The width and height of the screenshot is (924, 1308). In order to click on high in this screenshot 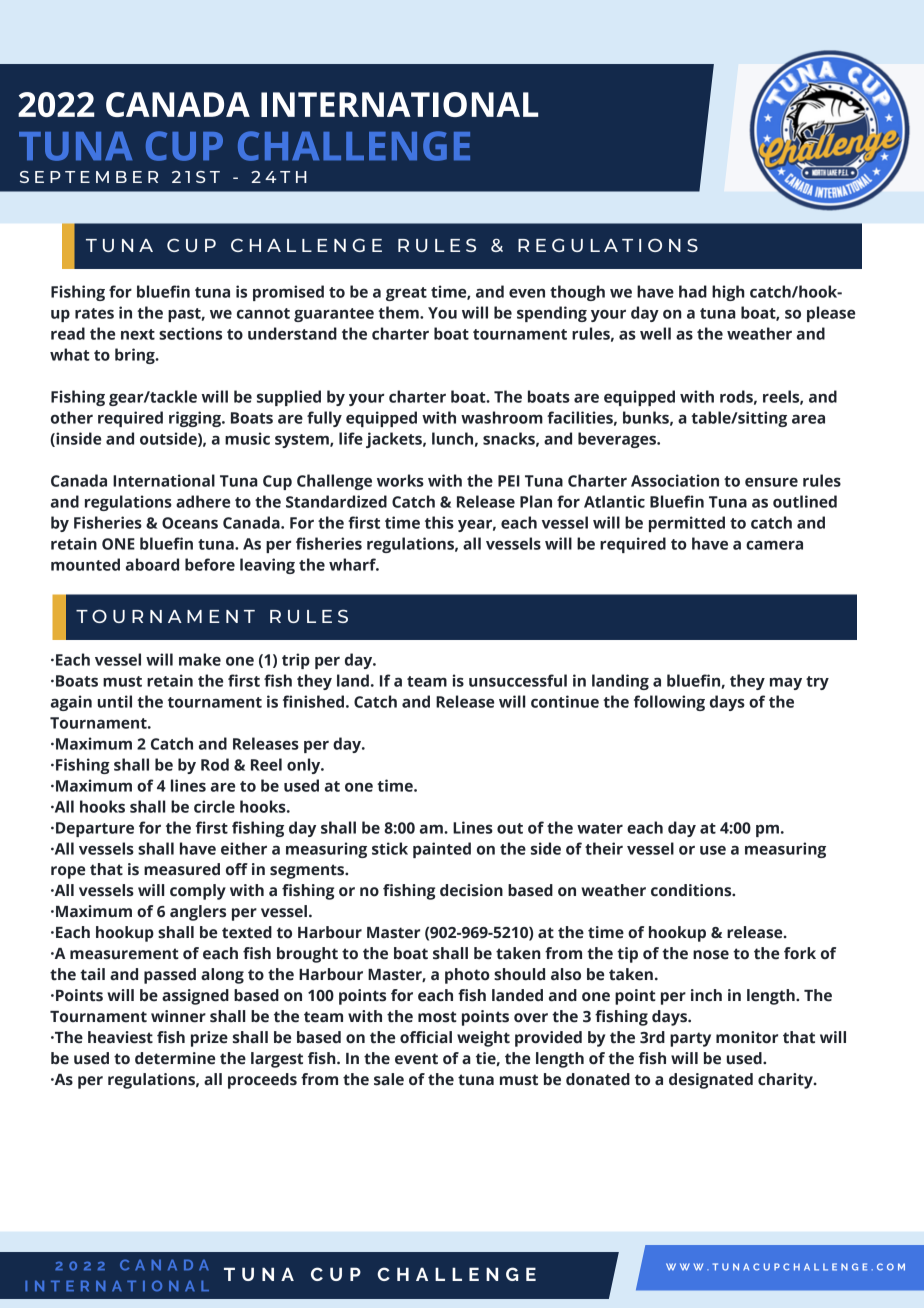, I will do `click(728, 293)`.
